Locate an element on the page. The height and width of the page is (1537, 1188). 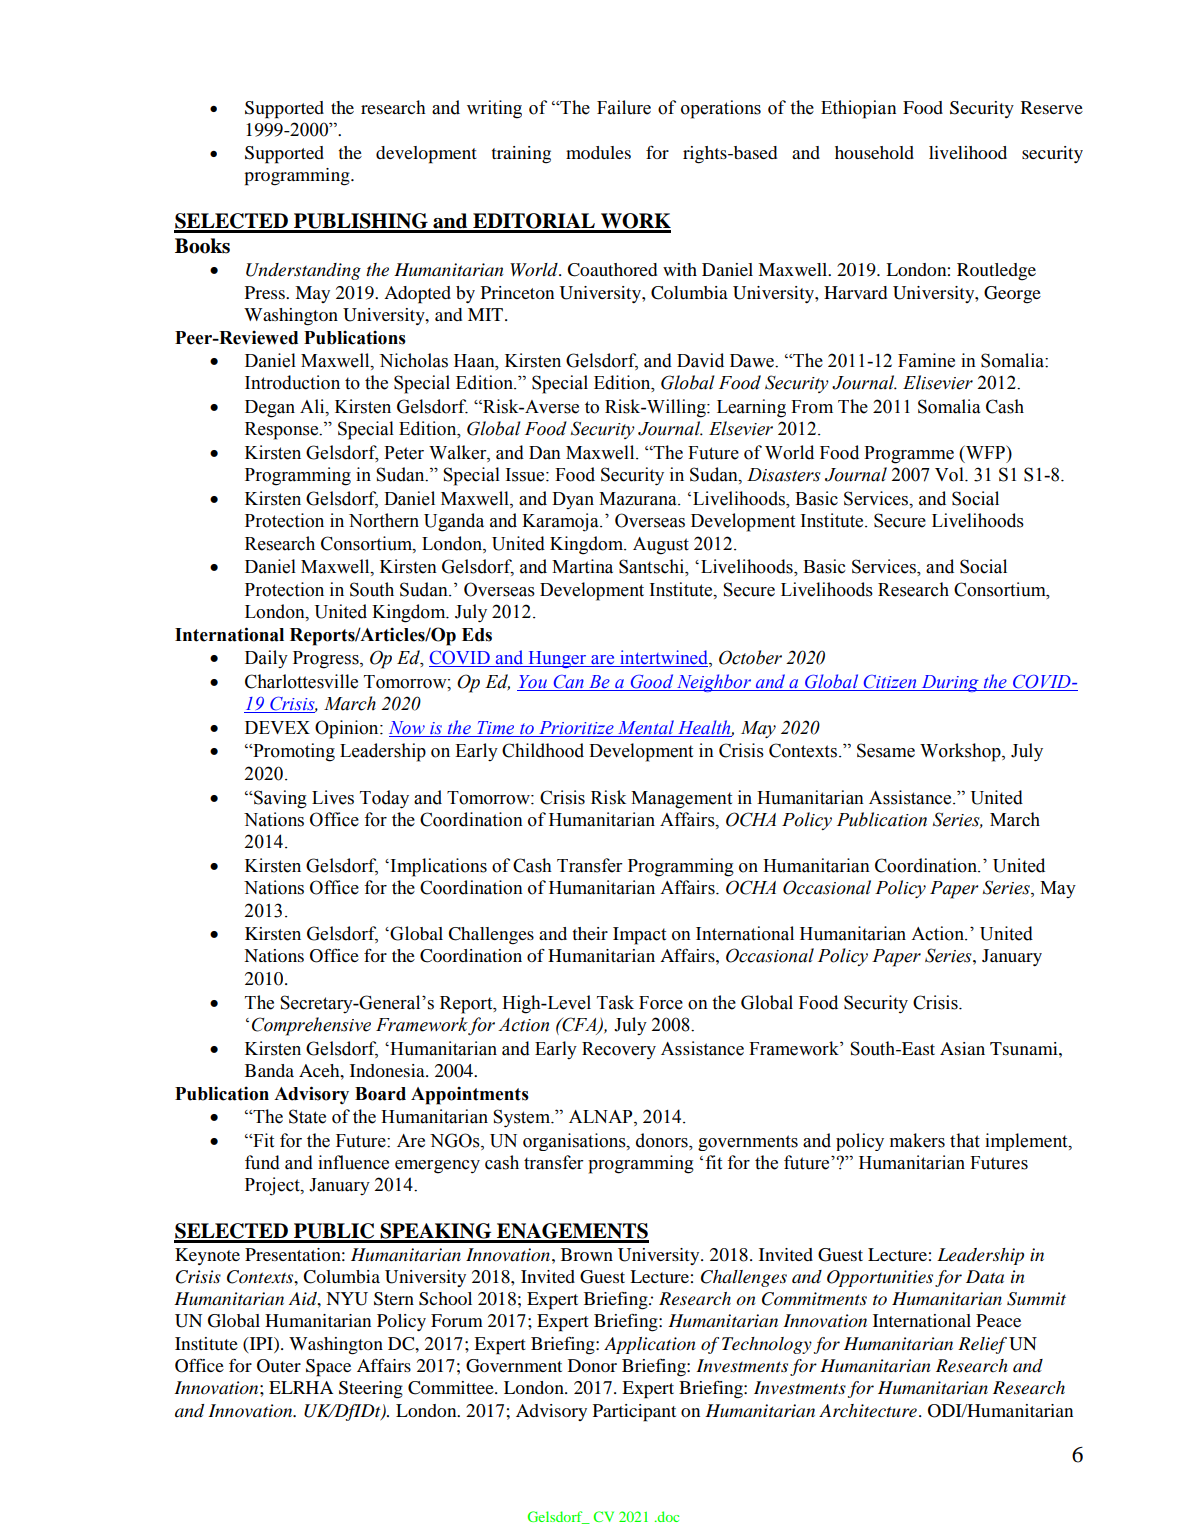
Brown is located at coordinates (587, 1254).
